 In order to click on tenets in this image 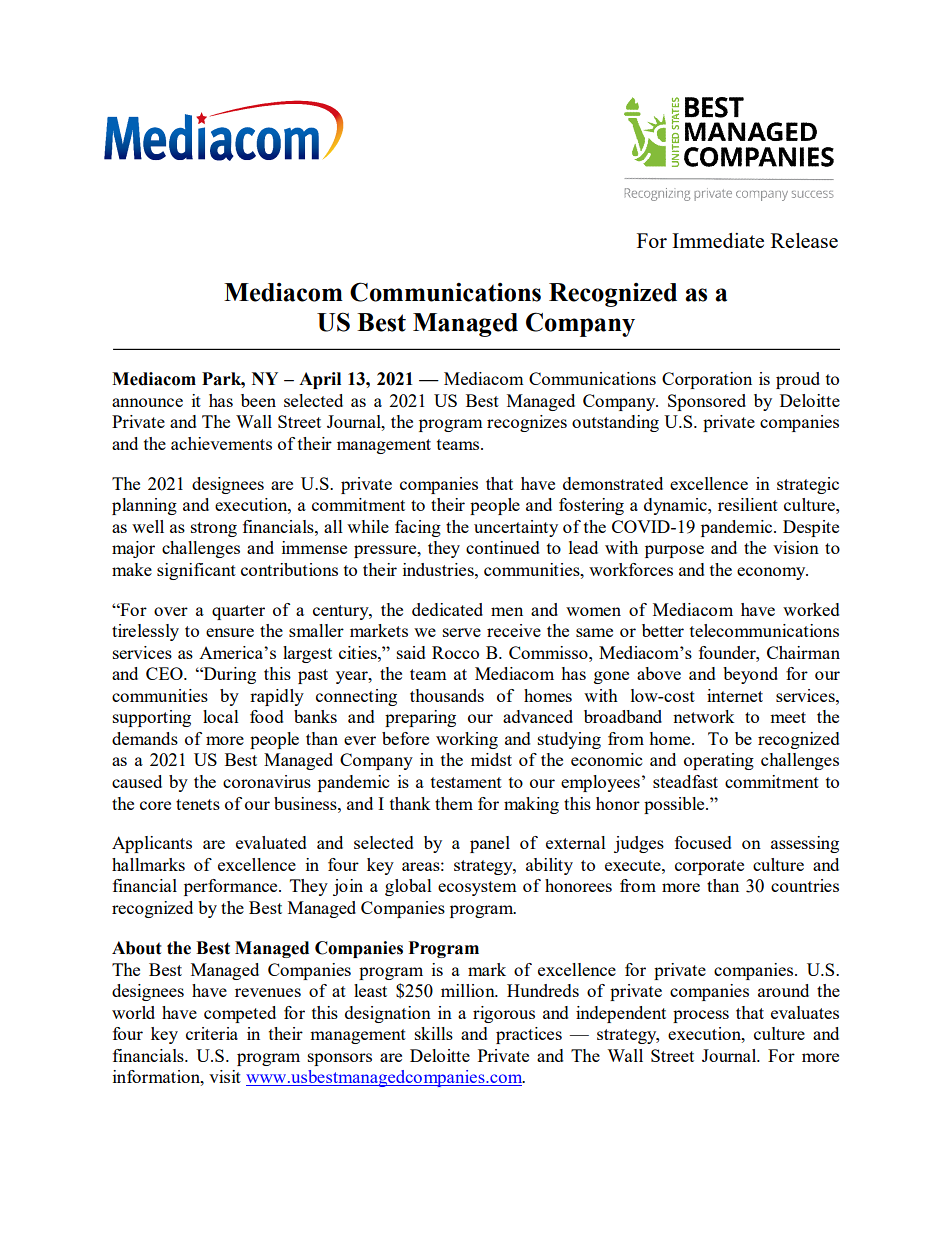, I will do `click(198, 804)`.
